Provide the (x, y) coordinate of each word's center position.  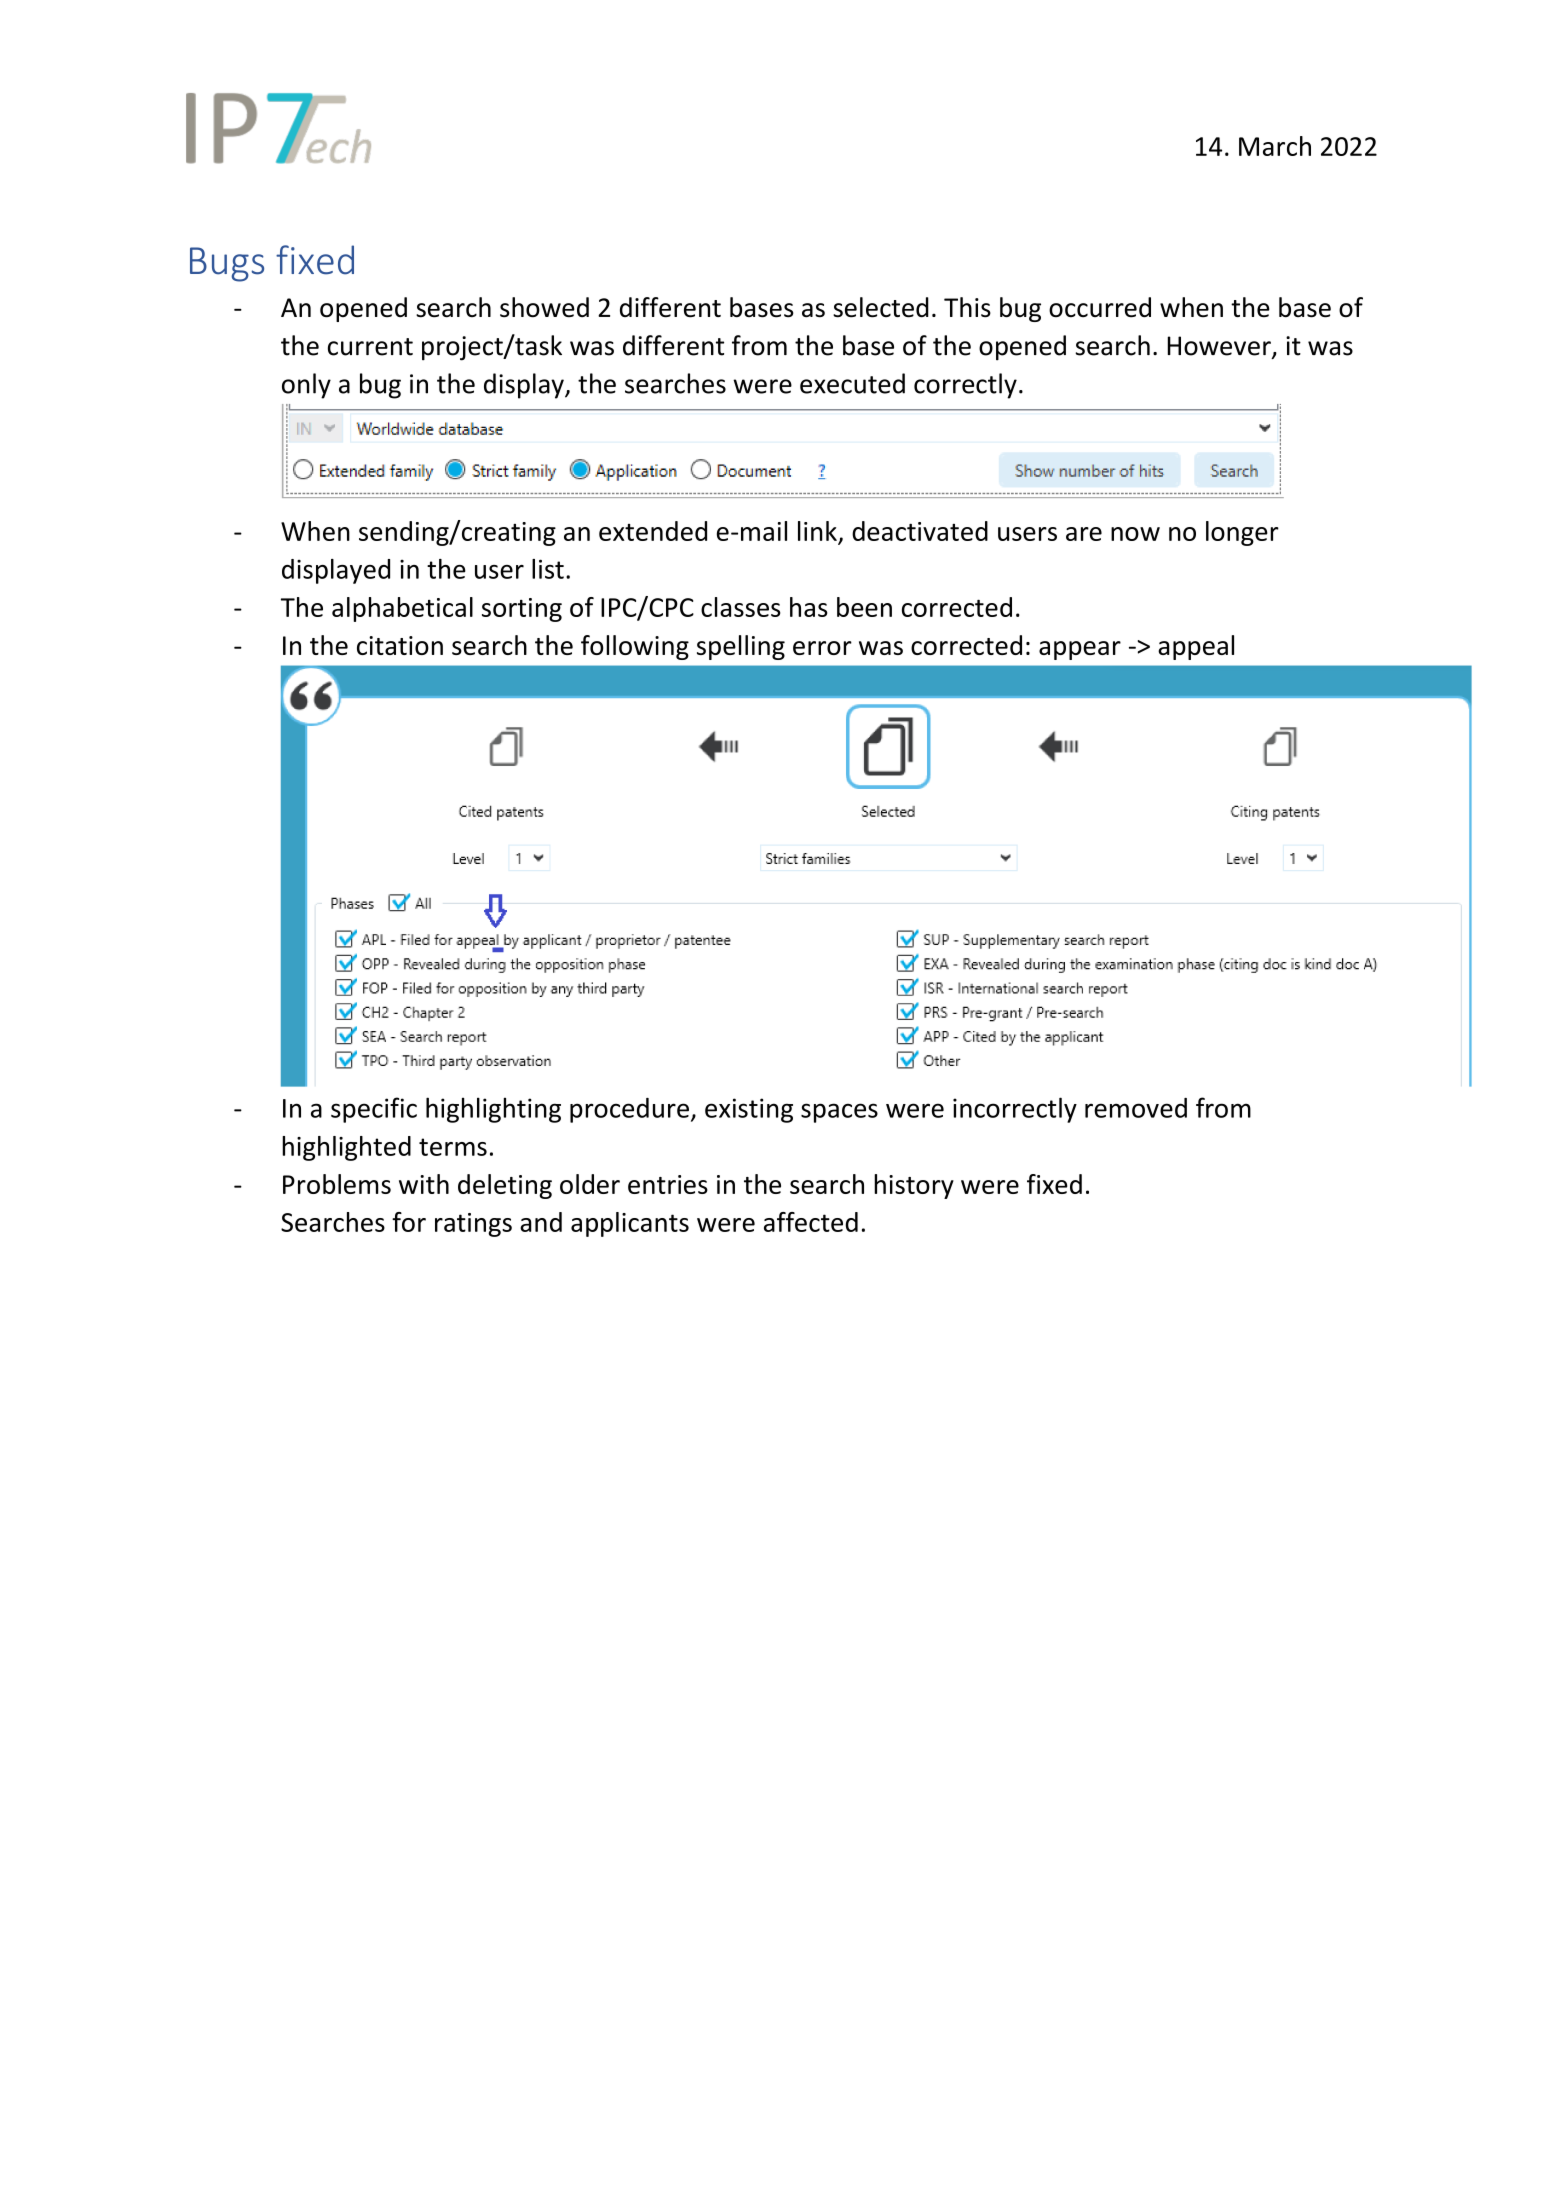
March (1275, 146)
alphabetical (402, 609)
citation (400, 645)
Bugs (227, 264)
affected (811, 1222)
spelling (741, 647)
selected (881, 307)
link (817, 531)
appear (1080, 650)
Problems (337, 1184)
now (1135, 534)
